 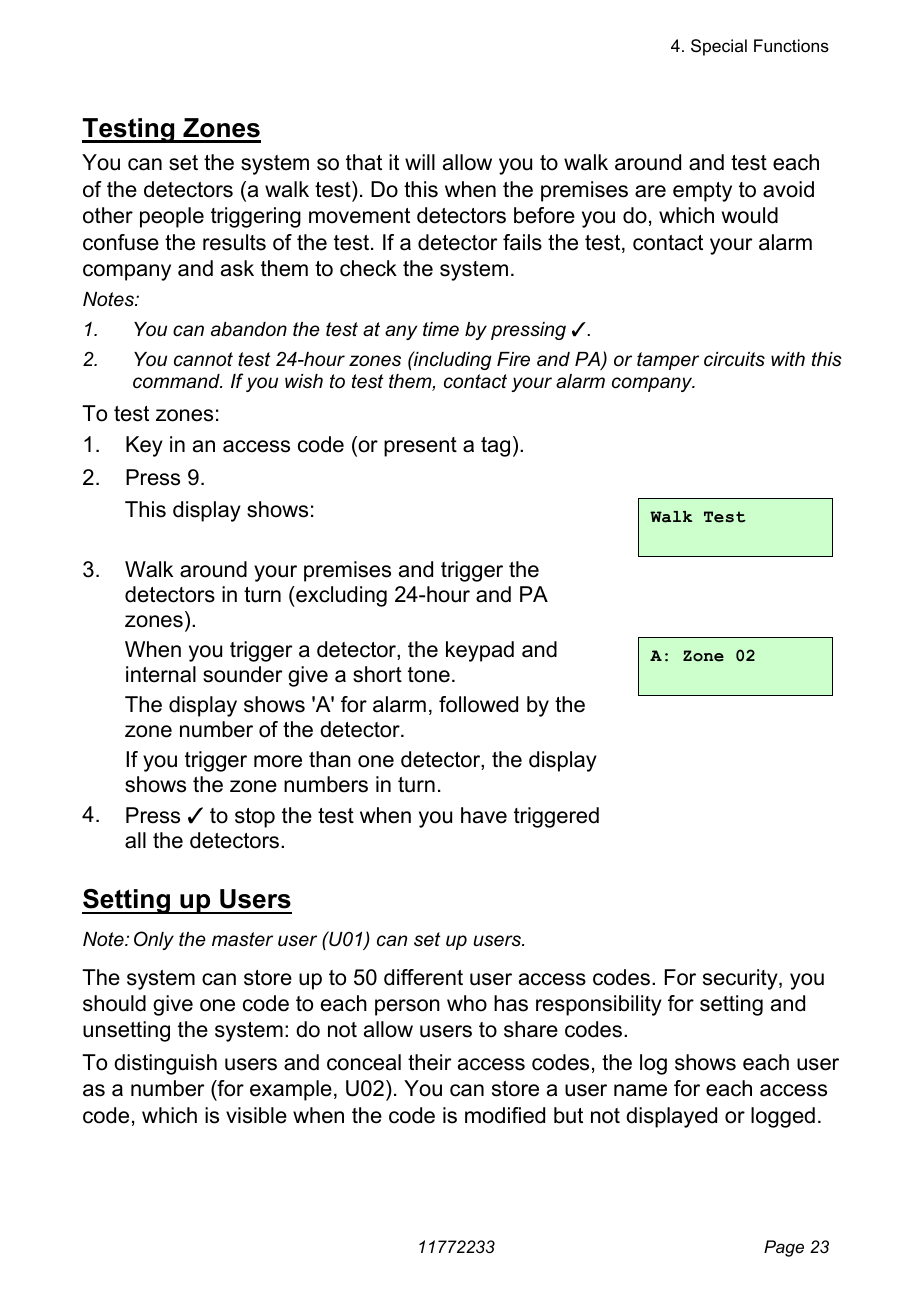 What do you see at coordinates (420, 447) in the screenshot?
I see `present` at bounding box center [420, 447].
